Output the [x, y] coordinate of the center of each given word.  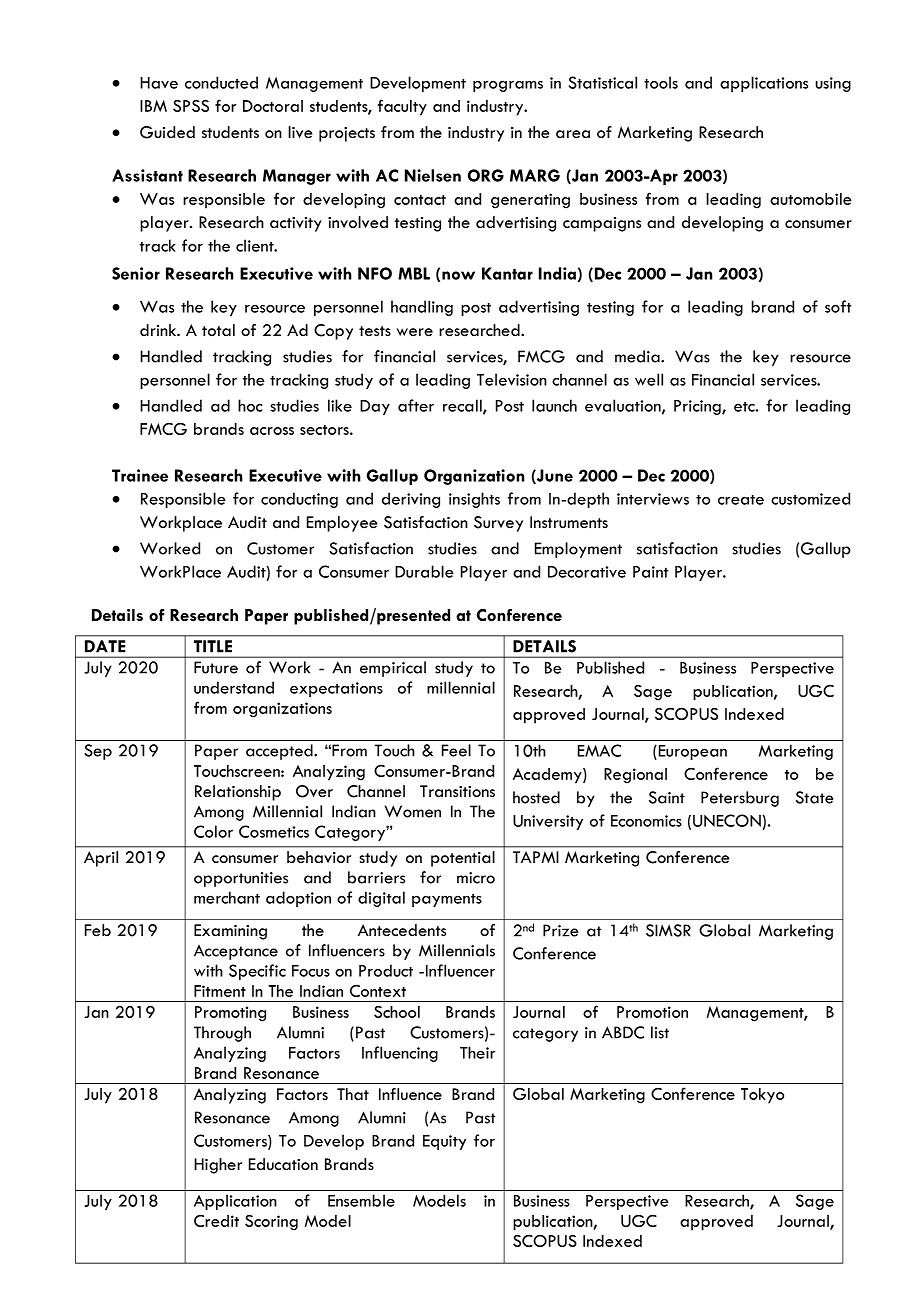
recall [463, 406]
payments [447, 900]
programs [508, 86]
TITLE [213, 646]
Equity [444, 1142]
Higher [218, 1166]
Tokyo [762, 1096]
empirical [393, 669]
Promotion [652, 1012]
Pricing [698, 407]
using [833, 84]
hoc [250, 405]
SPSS [191, 105]
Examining [230, 932]
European [691, 752]
